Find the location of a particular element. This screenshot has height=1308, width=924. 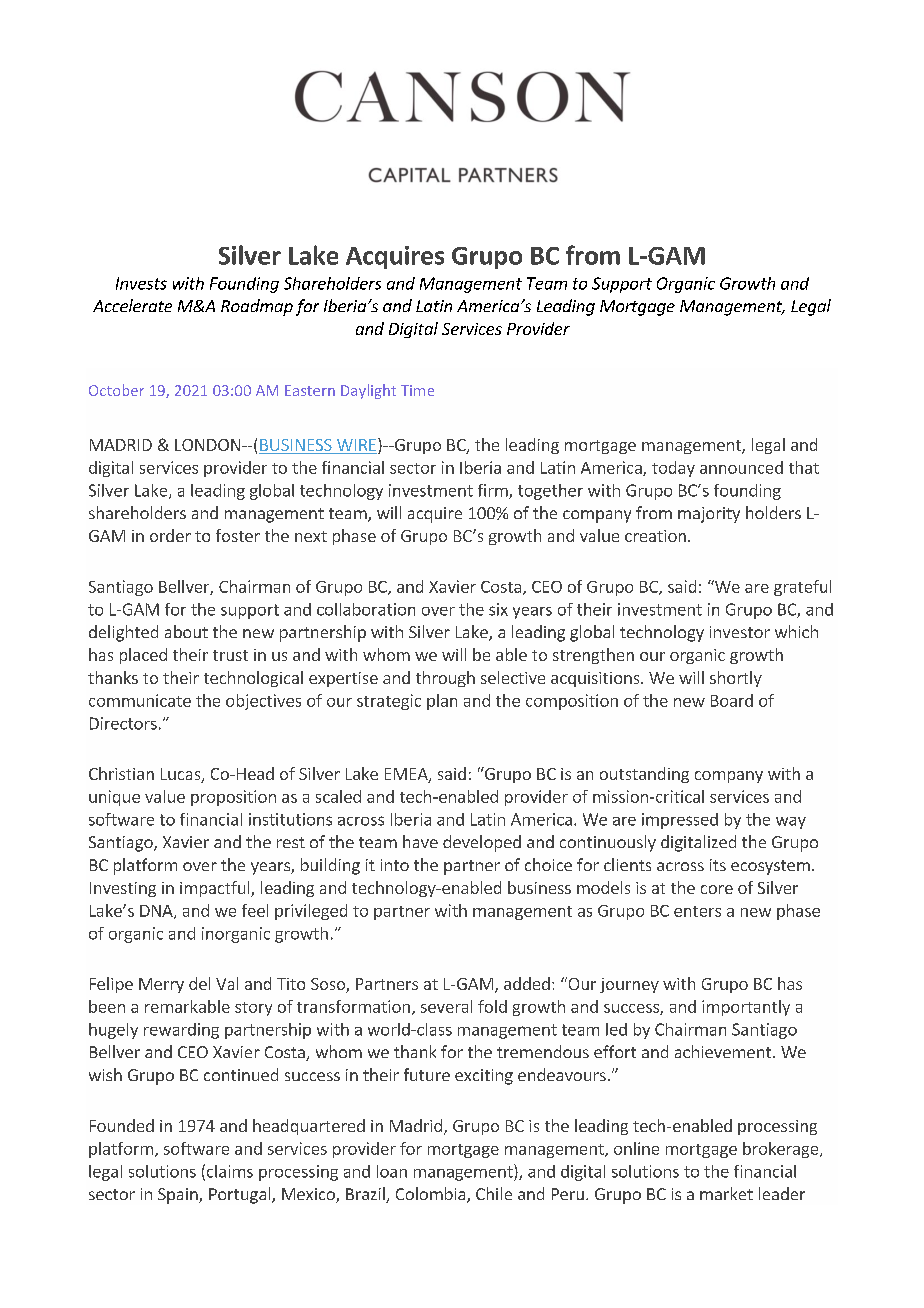

Board is located at coordinates (732, 700).
